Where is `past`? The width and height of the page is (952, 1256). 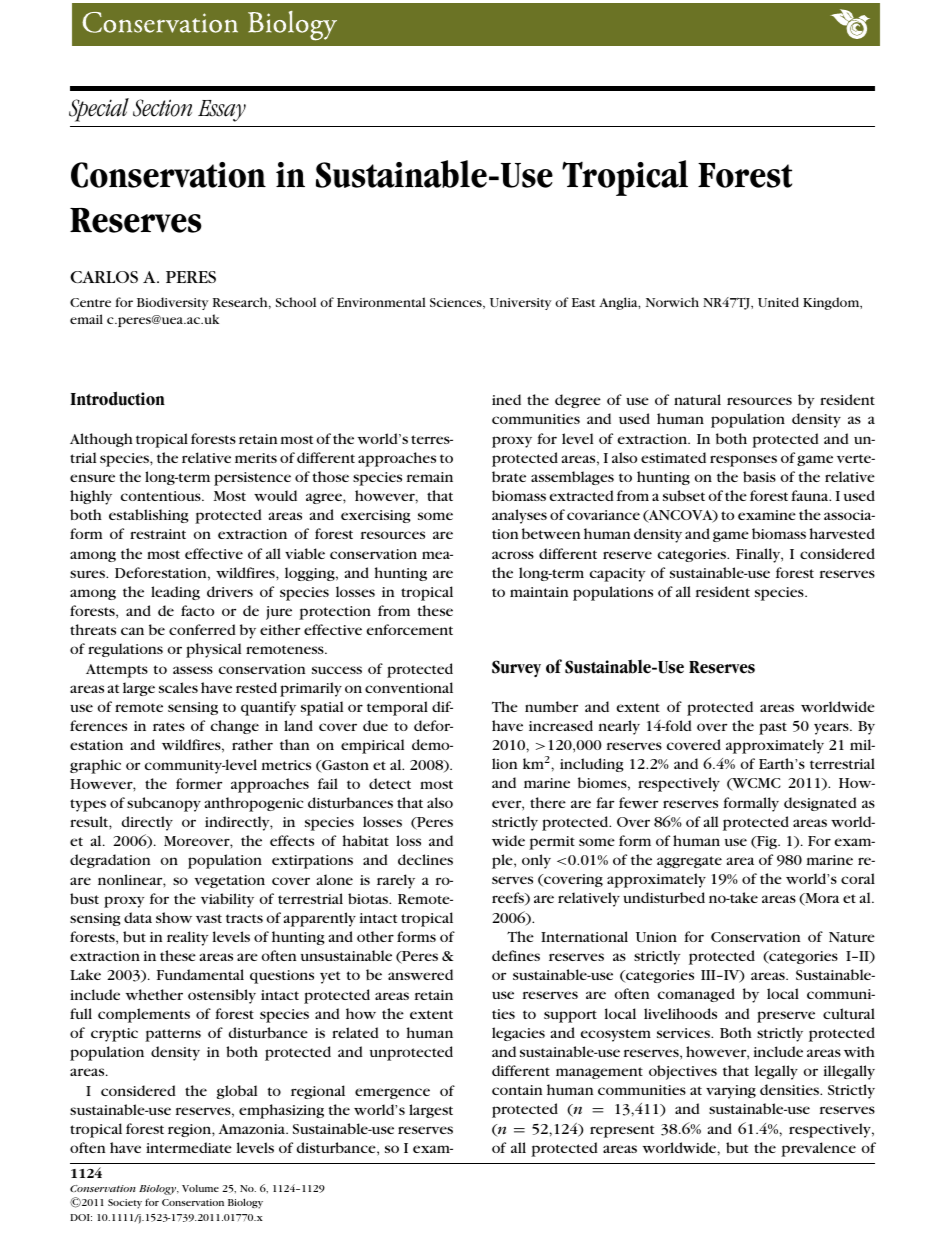
past is located at coordinates (773, 728).
